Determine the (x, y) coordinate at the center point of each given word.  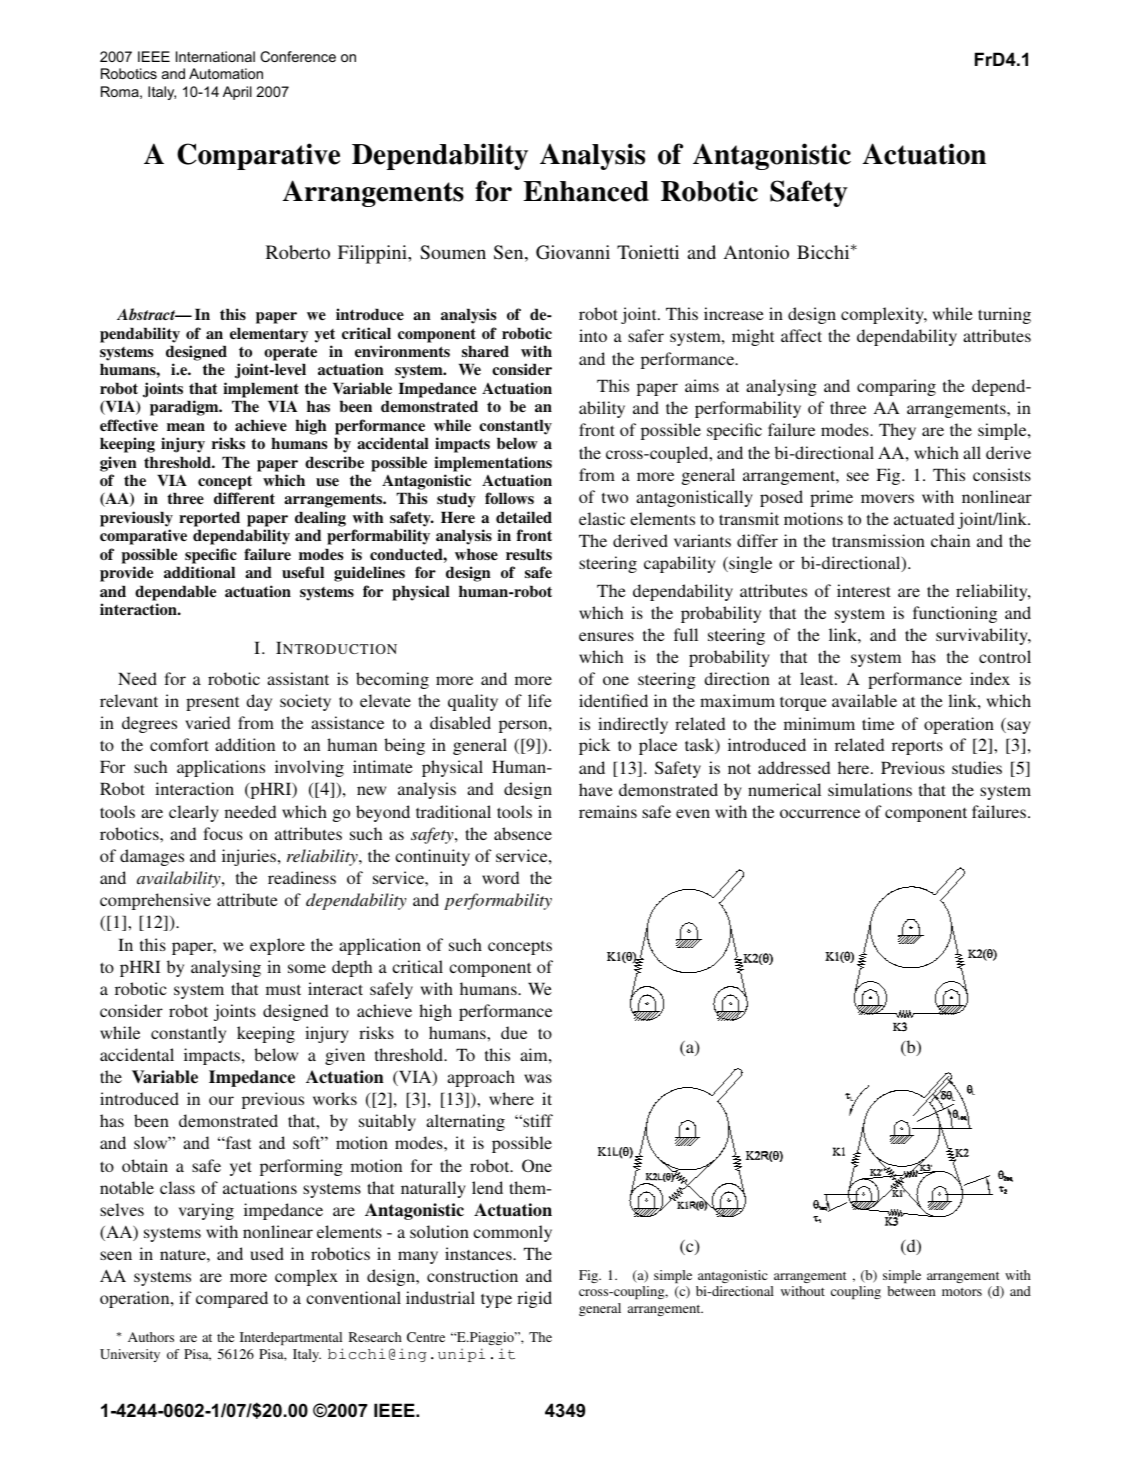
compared (232, 1299)
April (237, 93)
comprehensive (155, 901)
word (500, 877)
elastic (602, 518)
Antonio (756, 252)
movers (887, 498)
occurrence (820, 813)
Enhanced (586, 191)
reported (209, 519)
